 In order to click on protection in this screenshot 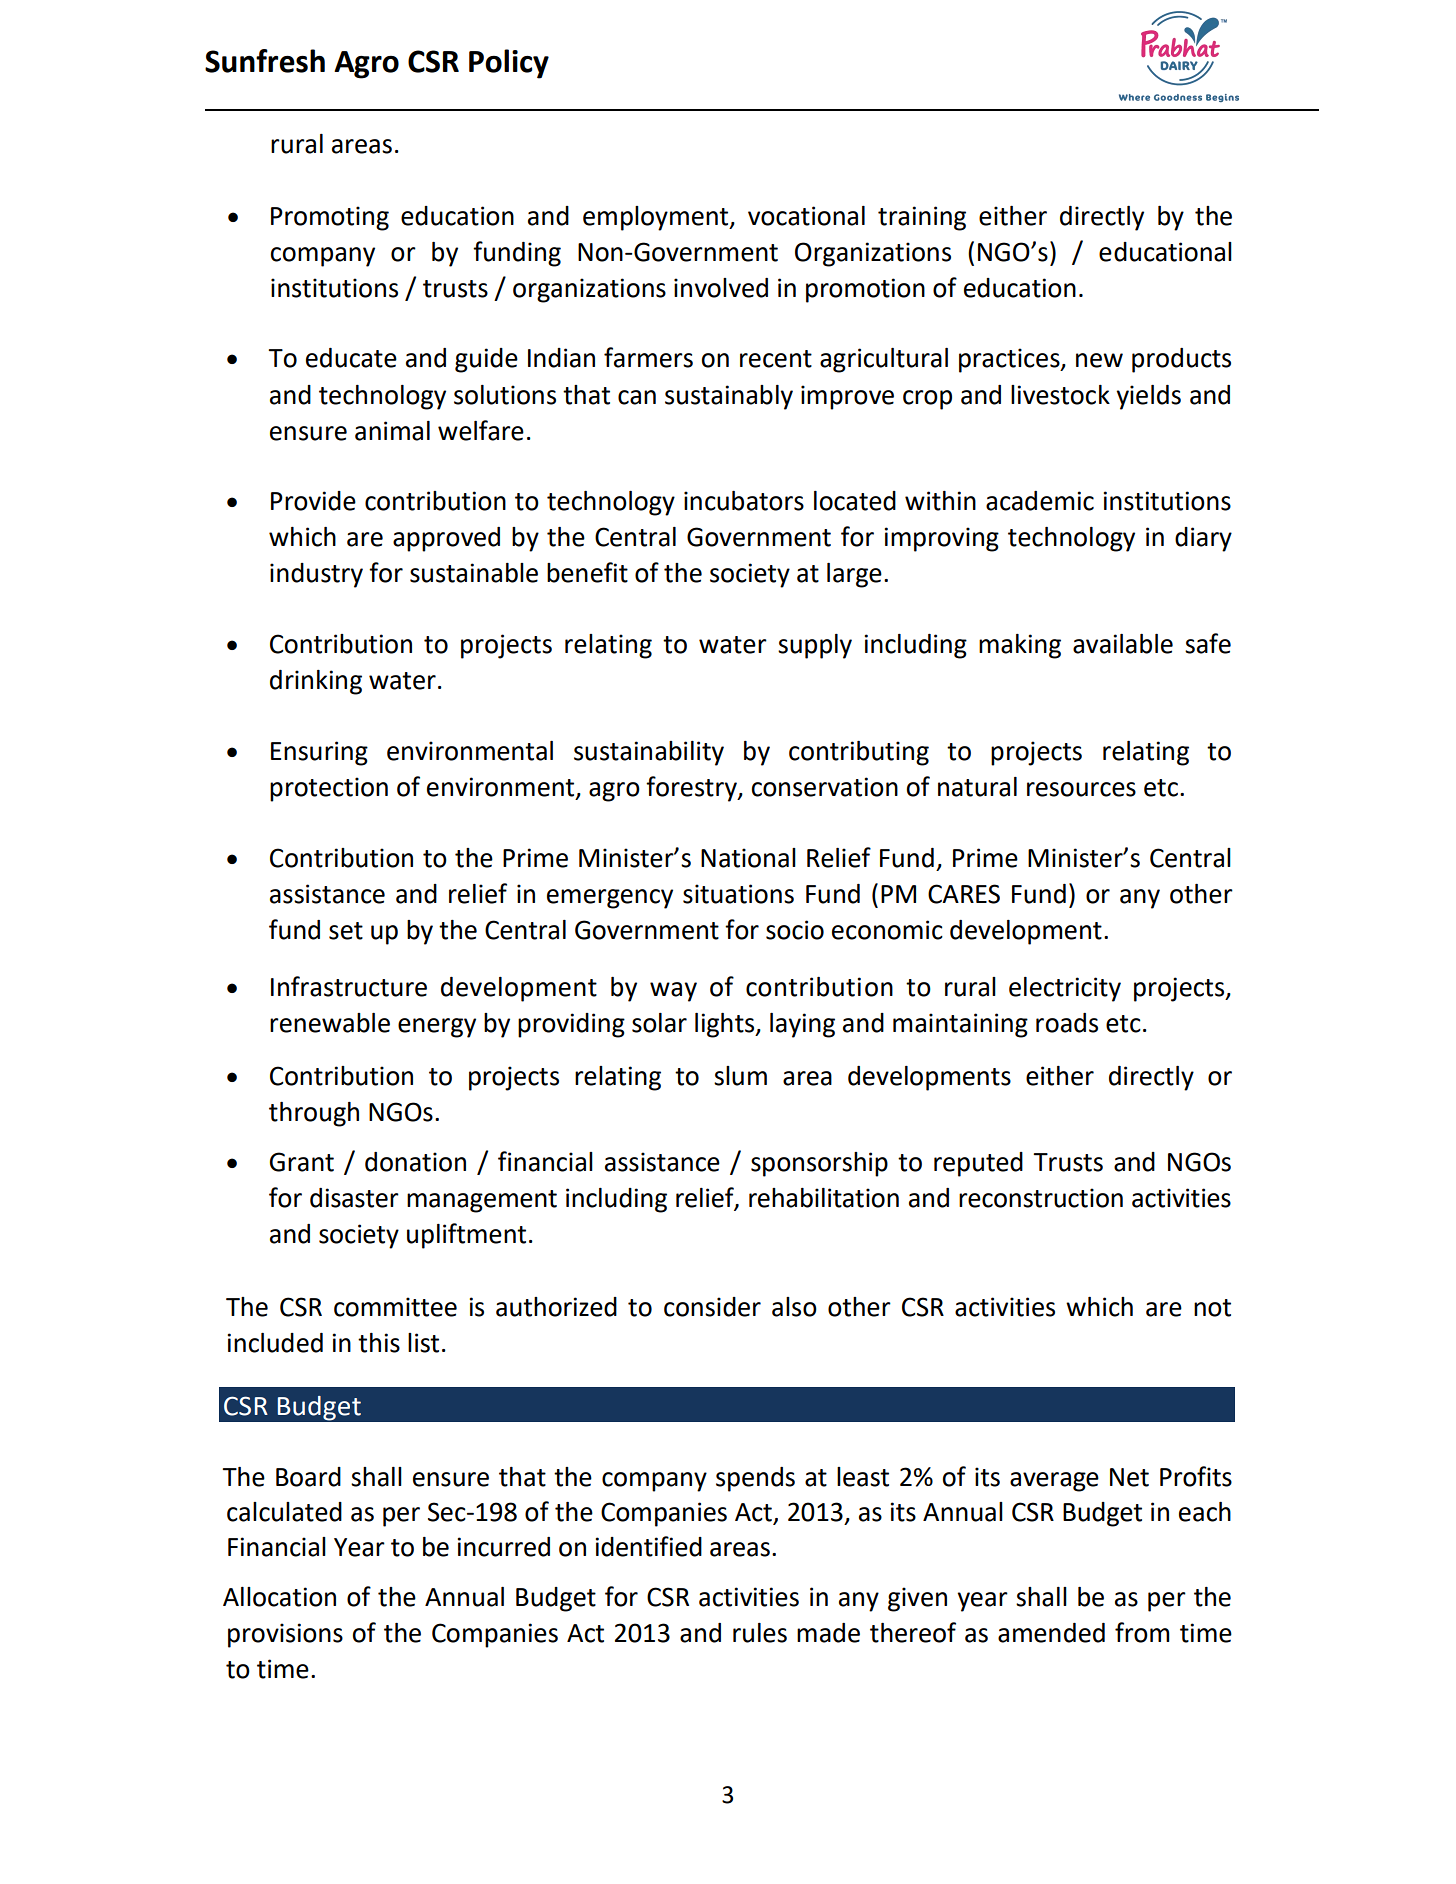, I will do `click(329, 789)`.
